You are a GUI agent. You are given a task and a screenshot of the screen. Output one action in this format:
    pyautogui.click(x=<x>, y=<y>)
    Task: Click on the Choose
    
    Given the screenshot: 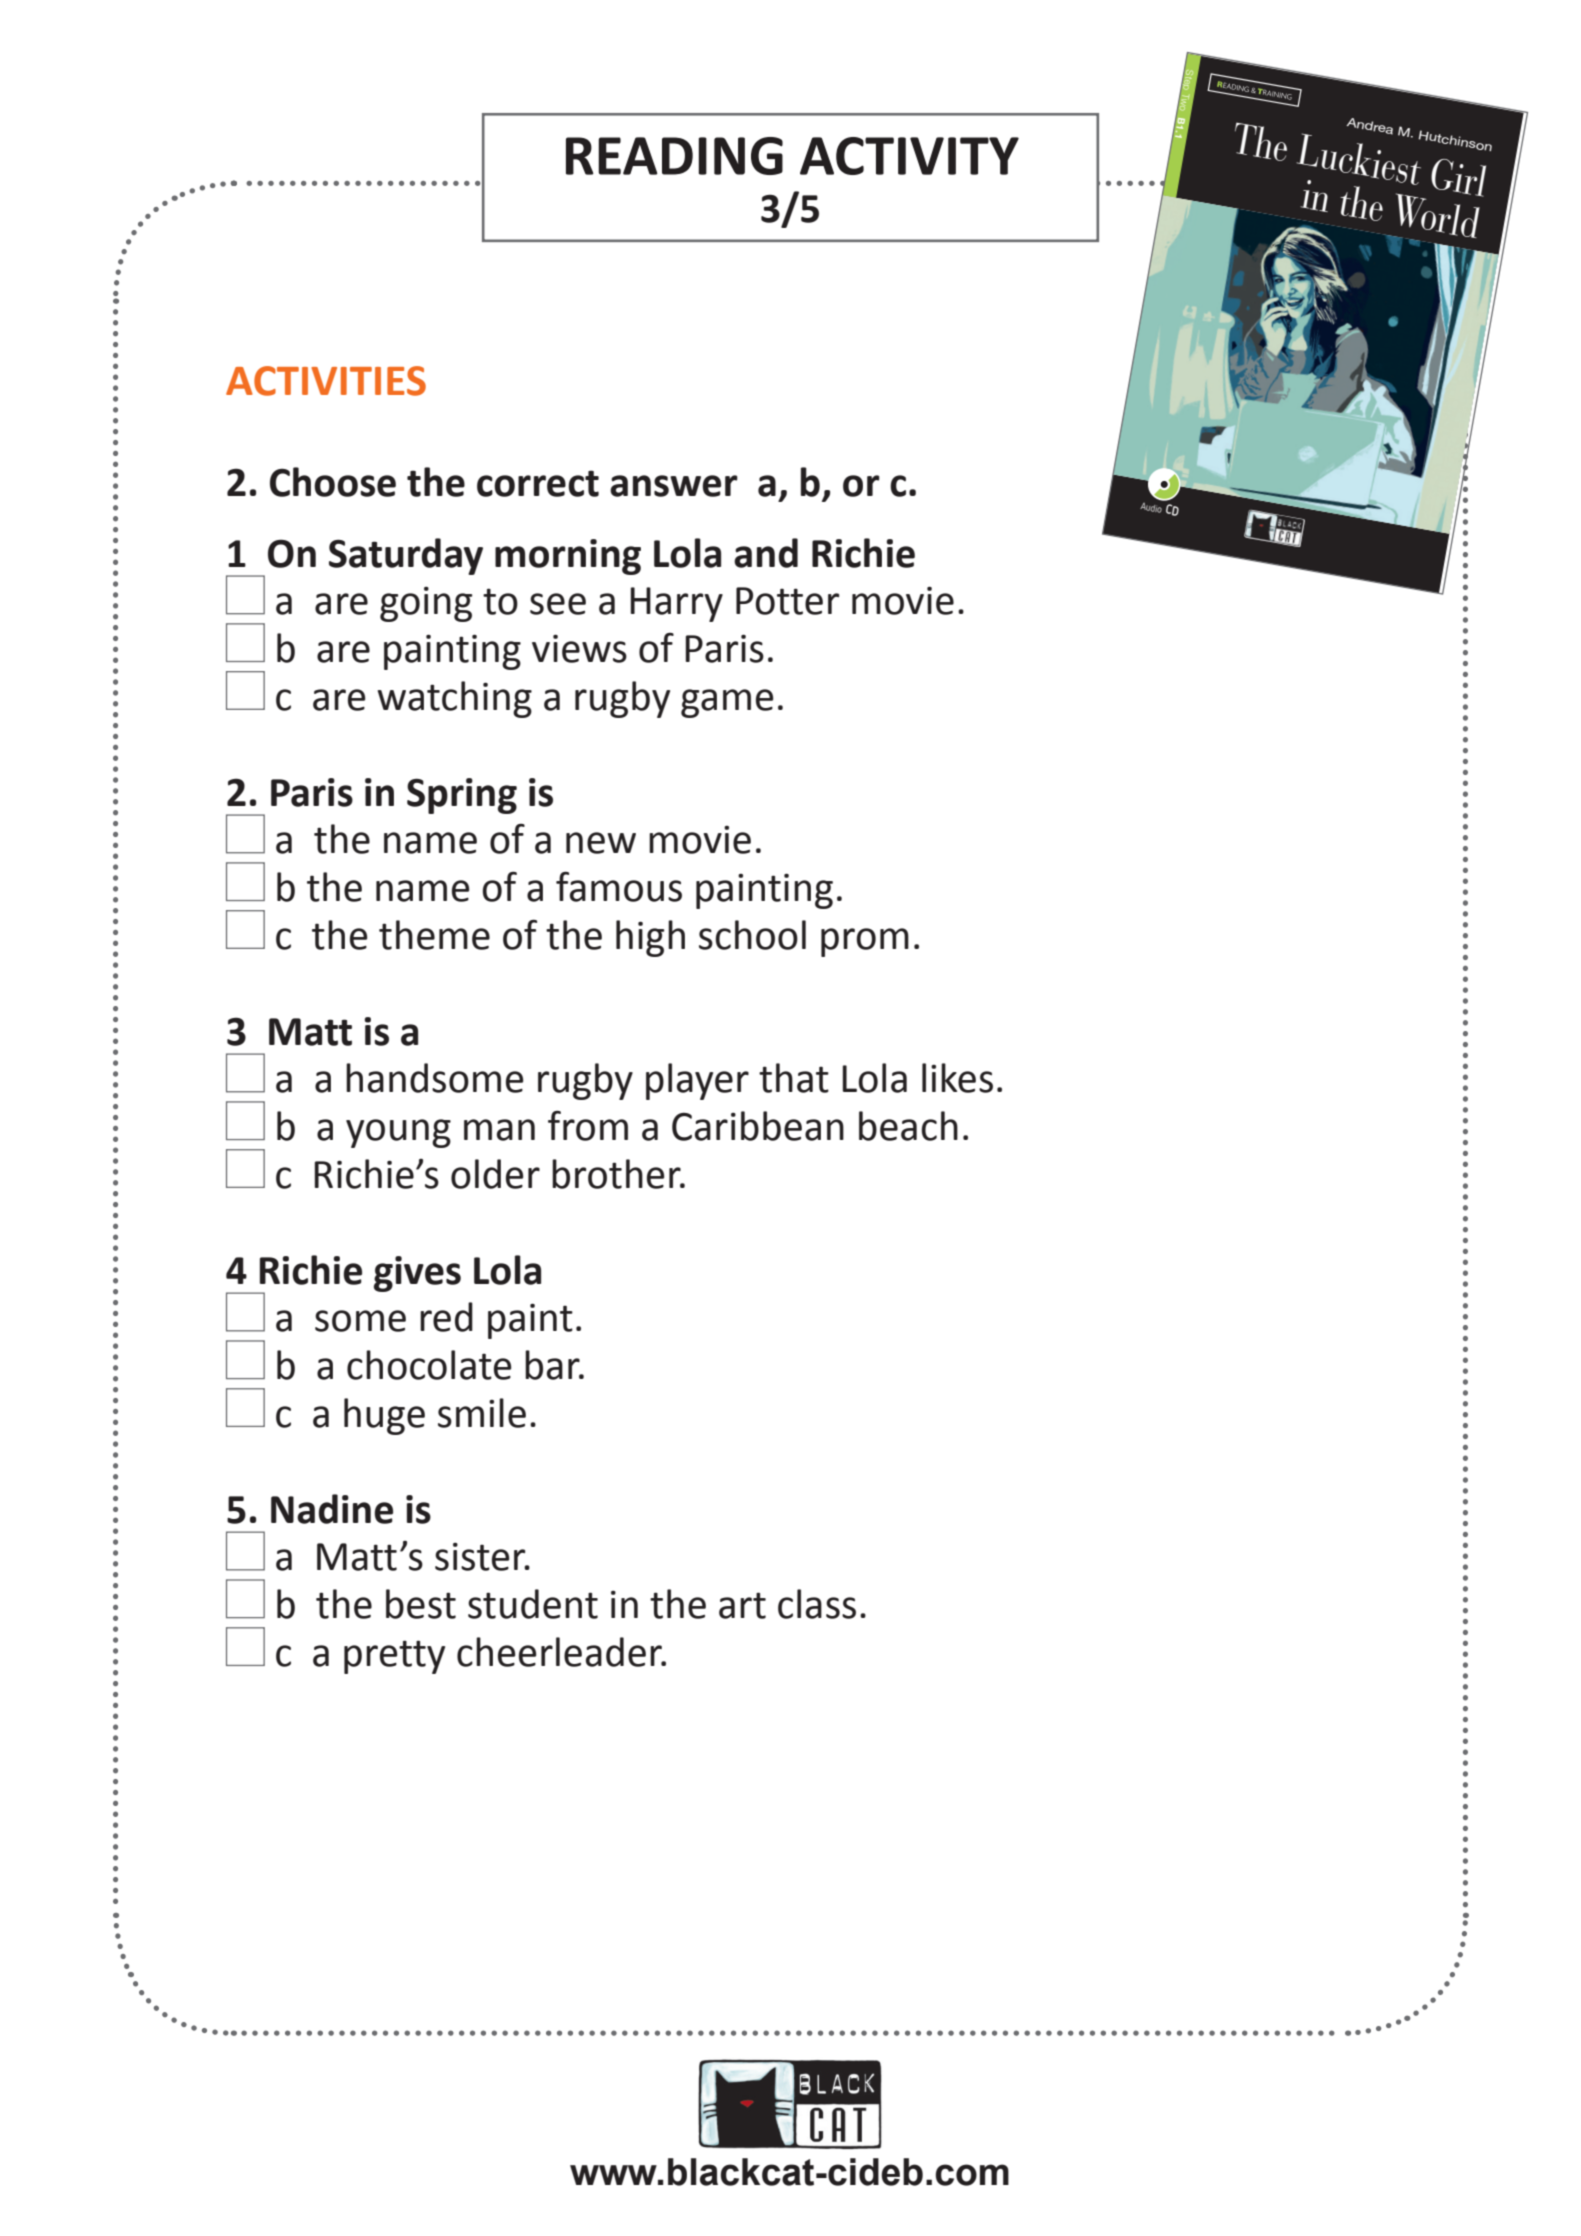 What is the action you would take?
    pyautogui.click(x=333, y=482)
